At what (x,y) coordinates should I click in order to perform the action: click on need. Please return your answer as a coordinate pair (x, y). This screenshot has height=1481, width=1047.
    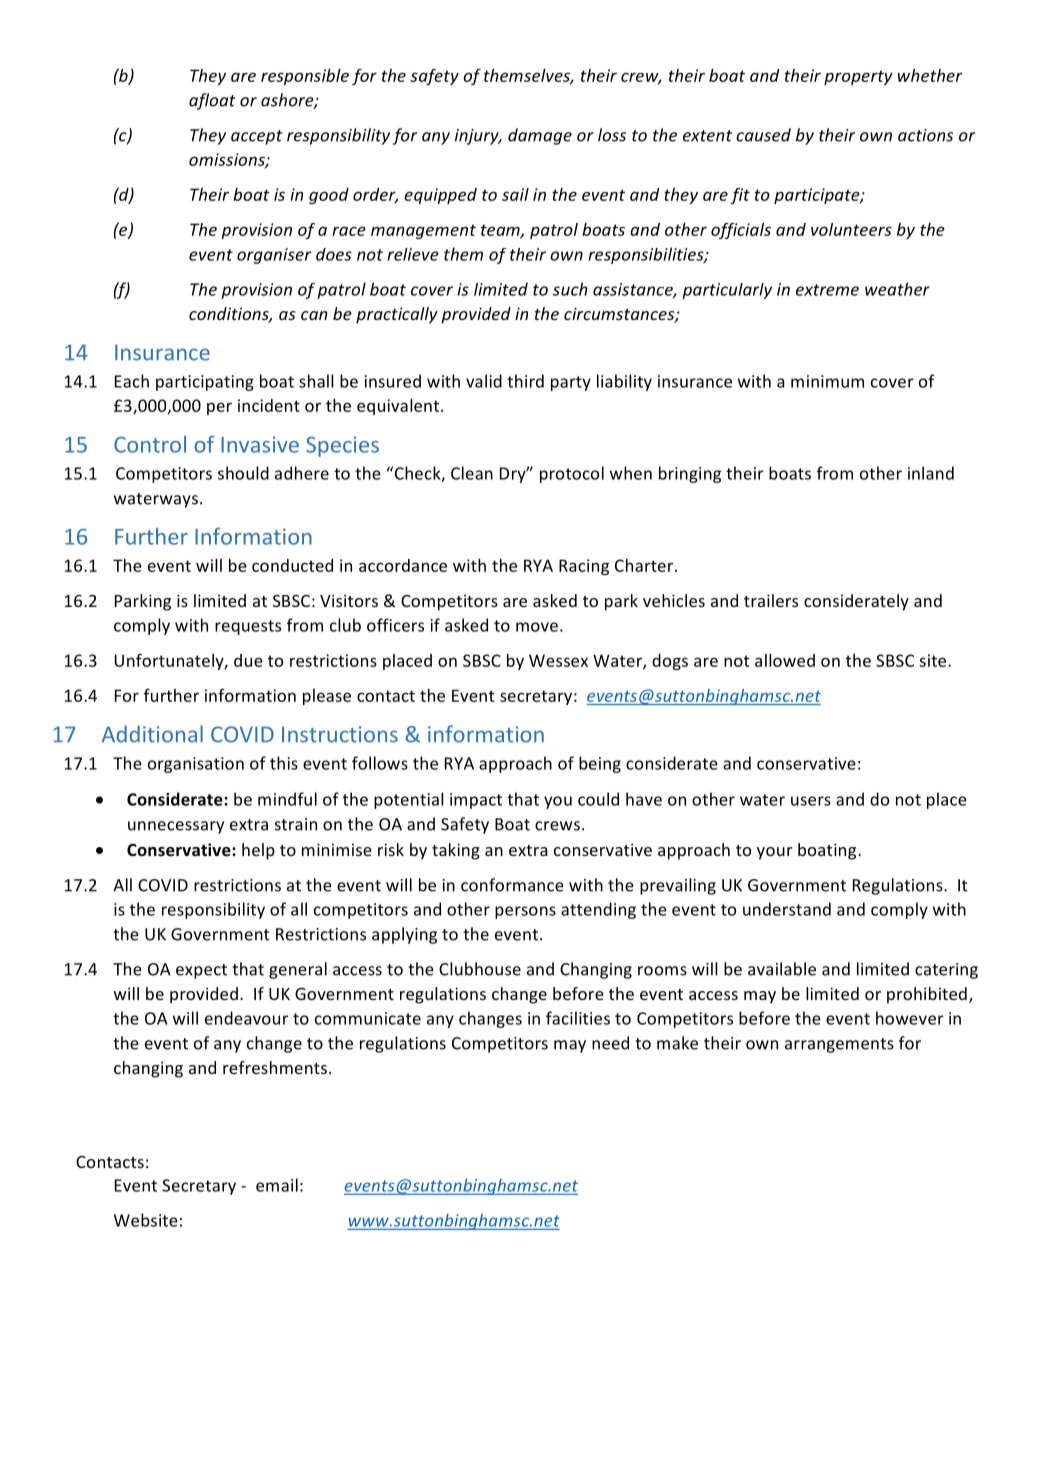
    Looking at the image, I should click on (610, 1043).
